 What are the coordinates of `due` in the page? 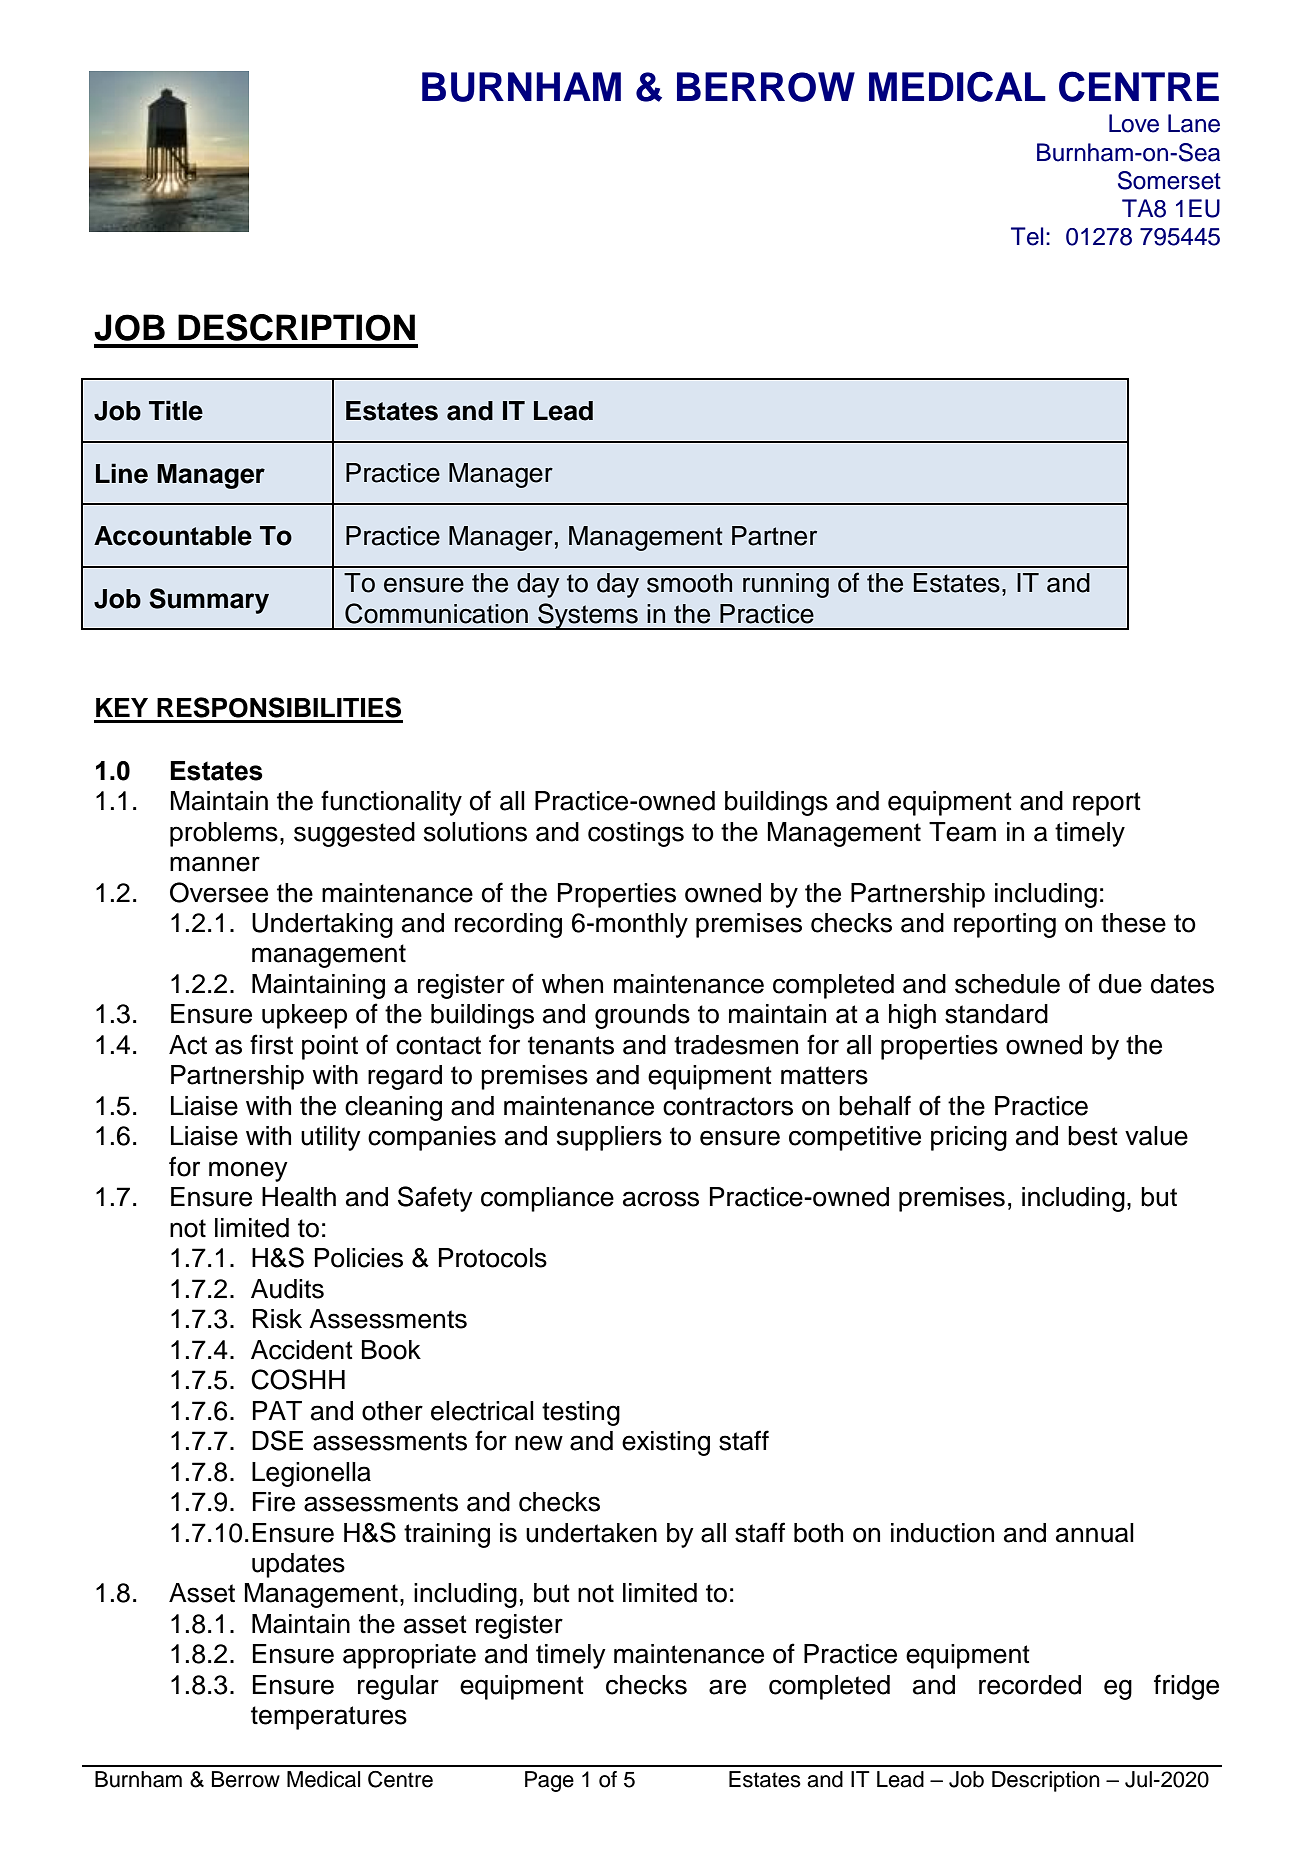 It's located at (1120, 984).
